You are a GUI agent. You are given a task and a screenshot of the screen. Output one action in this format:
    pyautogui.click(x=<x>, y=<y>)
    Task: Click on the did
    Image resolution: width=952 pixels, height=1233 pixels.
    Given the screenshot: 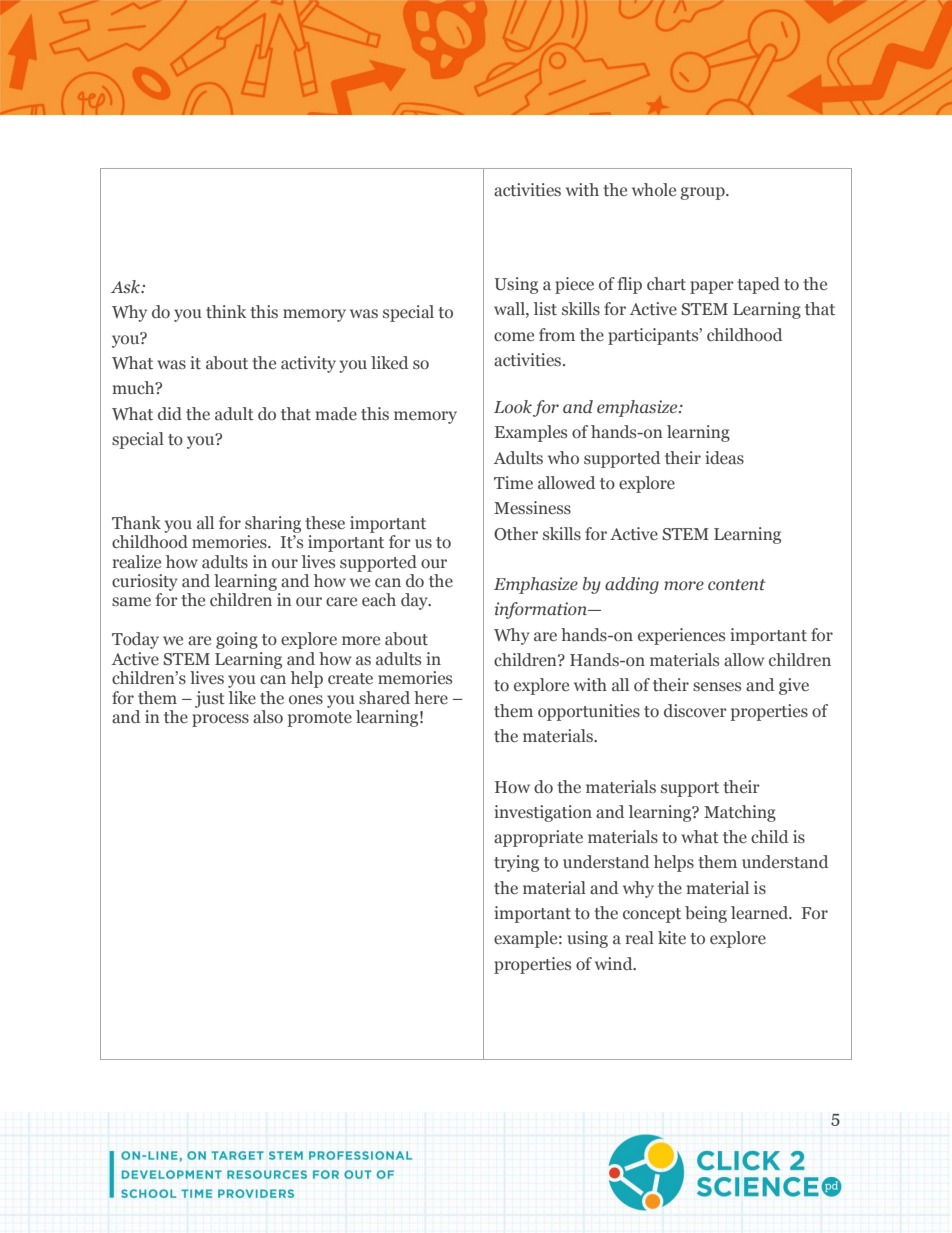 What is the action you would take?
    pyautogui.click(x=170, y=413)
